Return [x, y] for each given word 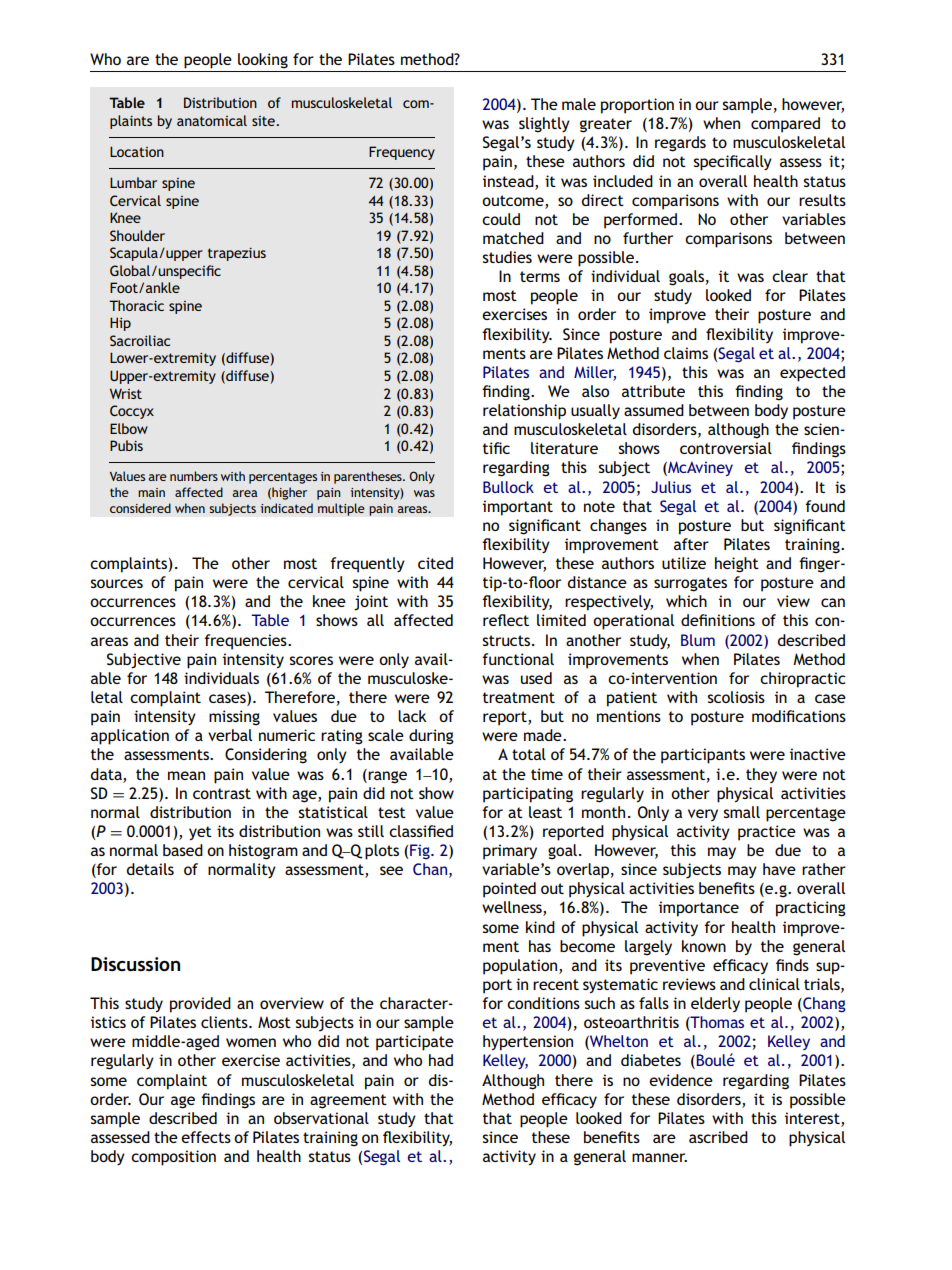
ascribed [718, 1137]
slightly [544, 125]
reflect [506, 620]
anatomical [212, 120]
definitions [718, 620]
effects [206, 1137]
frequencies [246, 642]
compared [785, 125]
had [441, 1060]
